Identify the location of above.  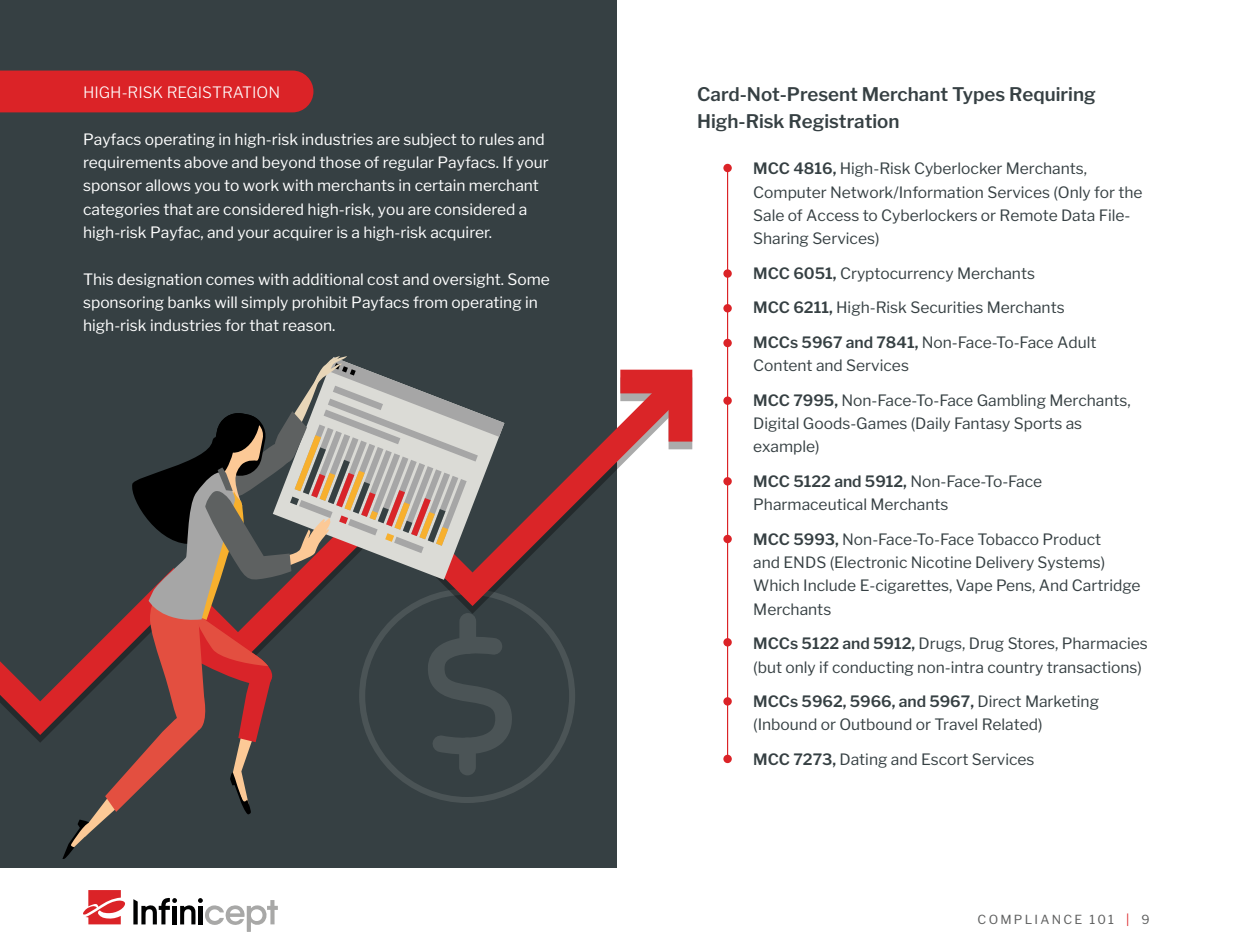
(206, 162).
